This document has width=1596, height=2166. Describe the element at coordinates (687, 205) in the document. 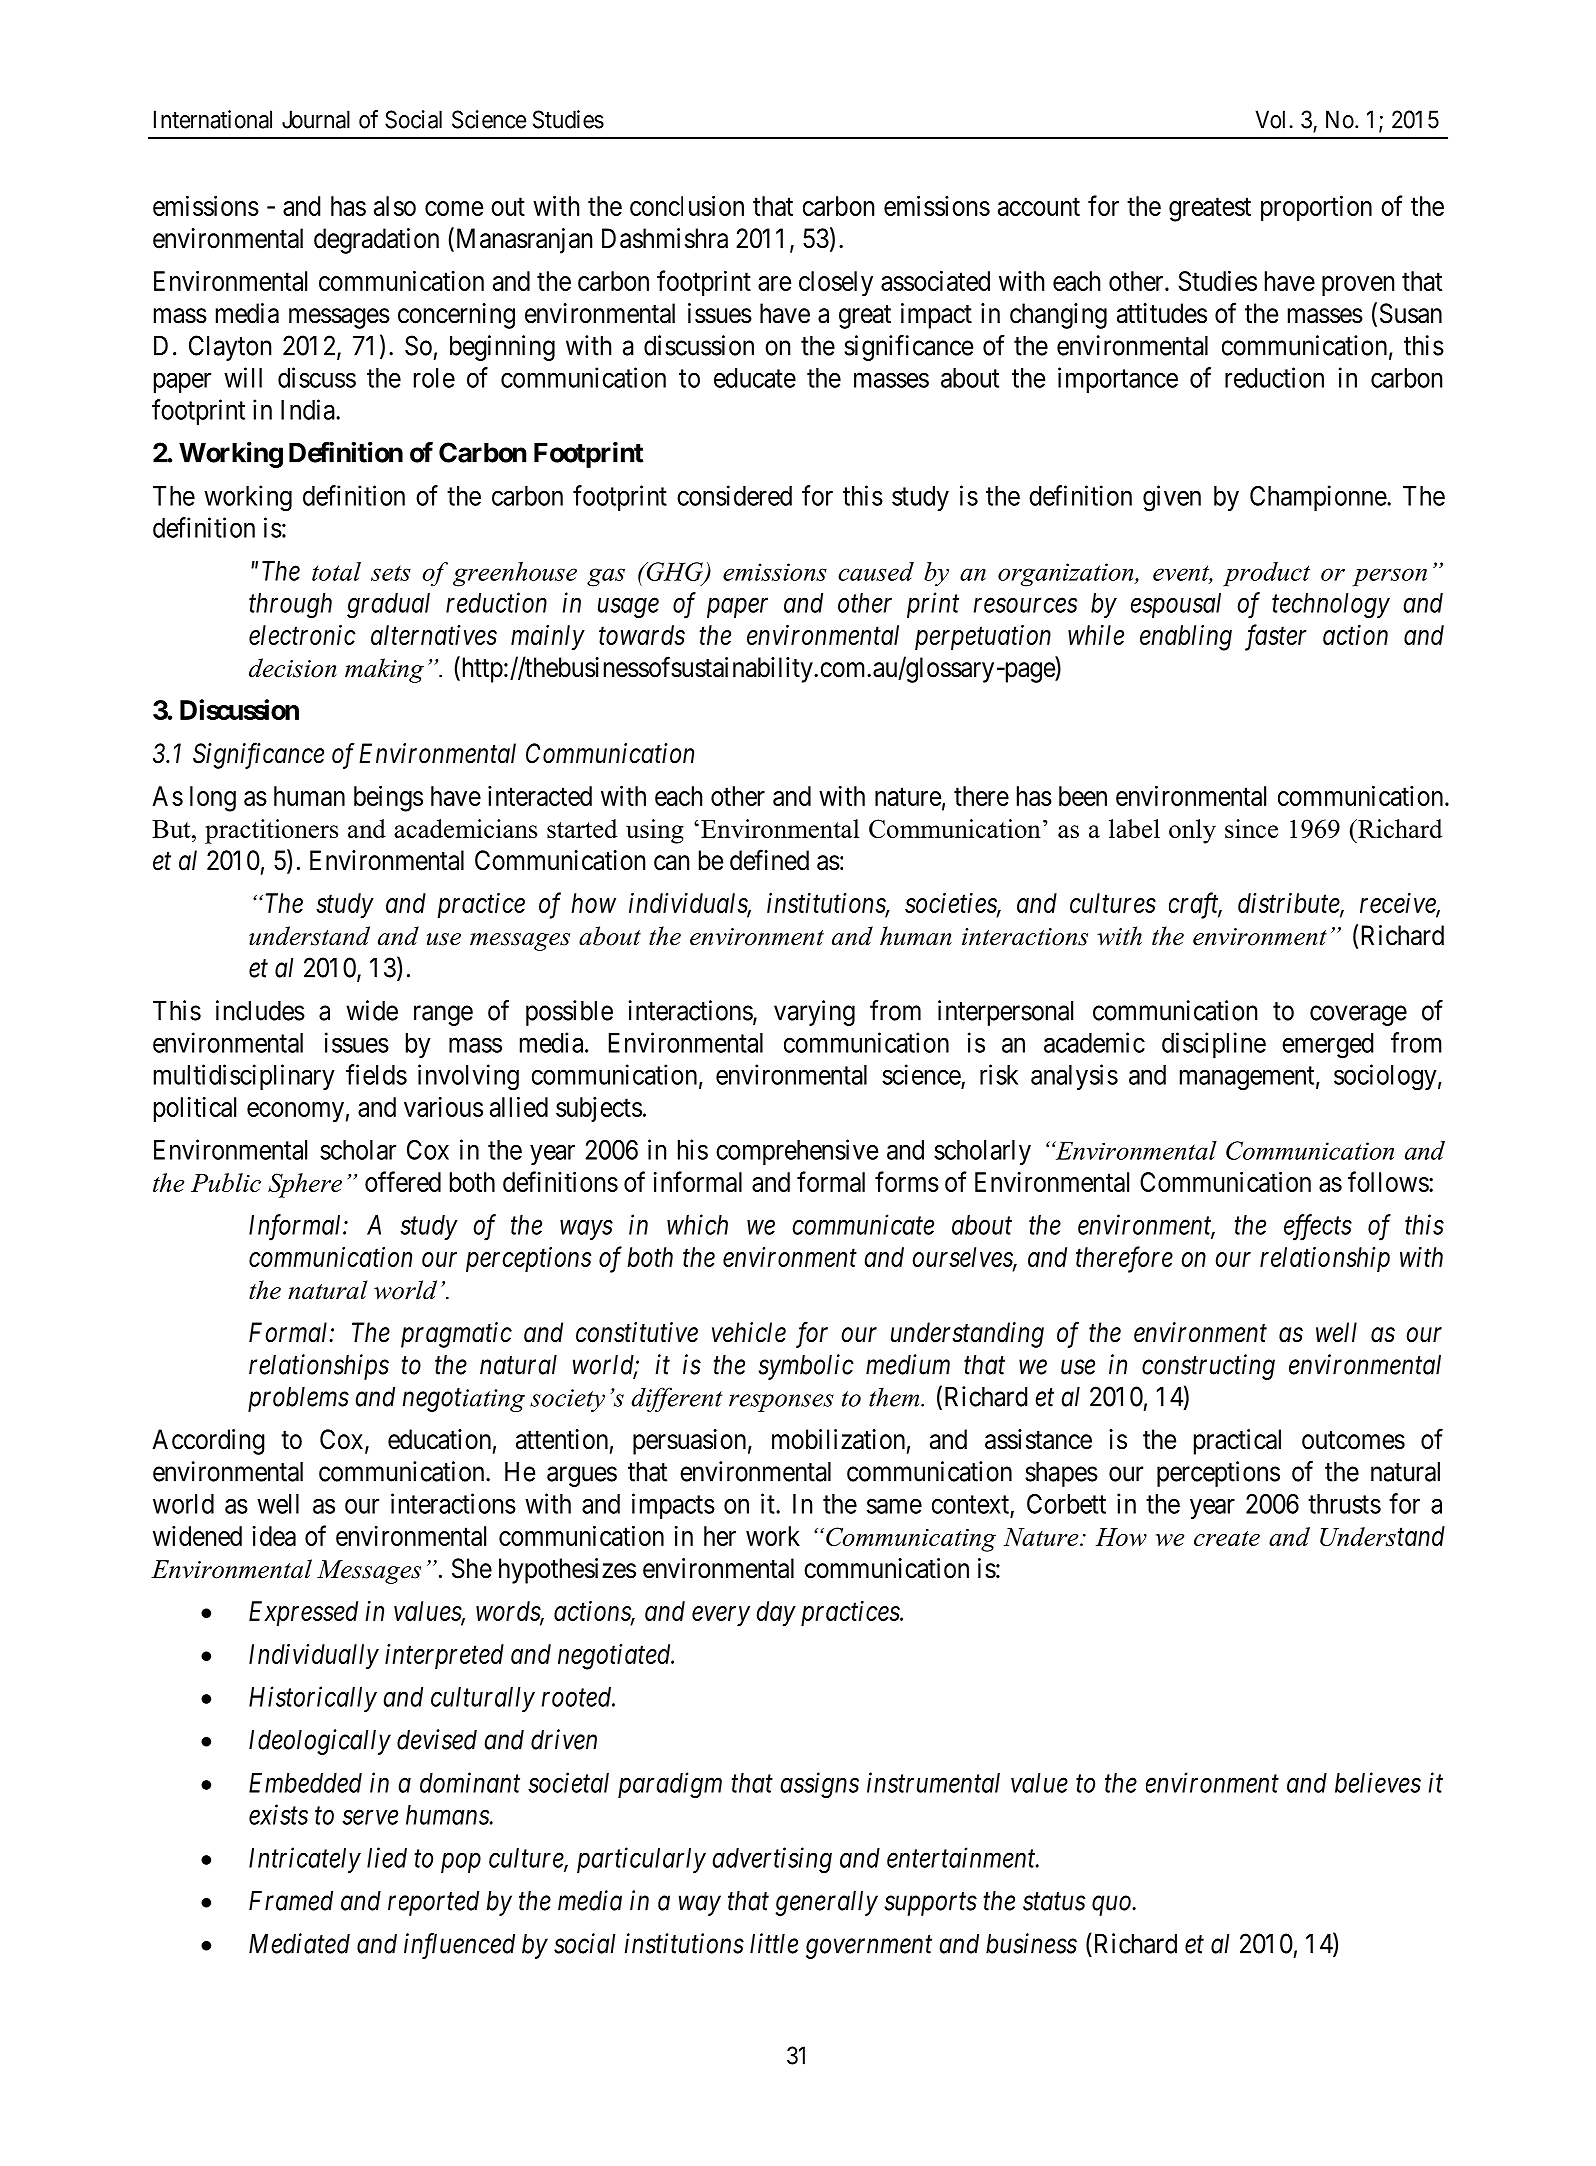

I see `conclusion` at that location.
